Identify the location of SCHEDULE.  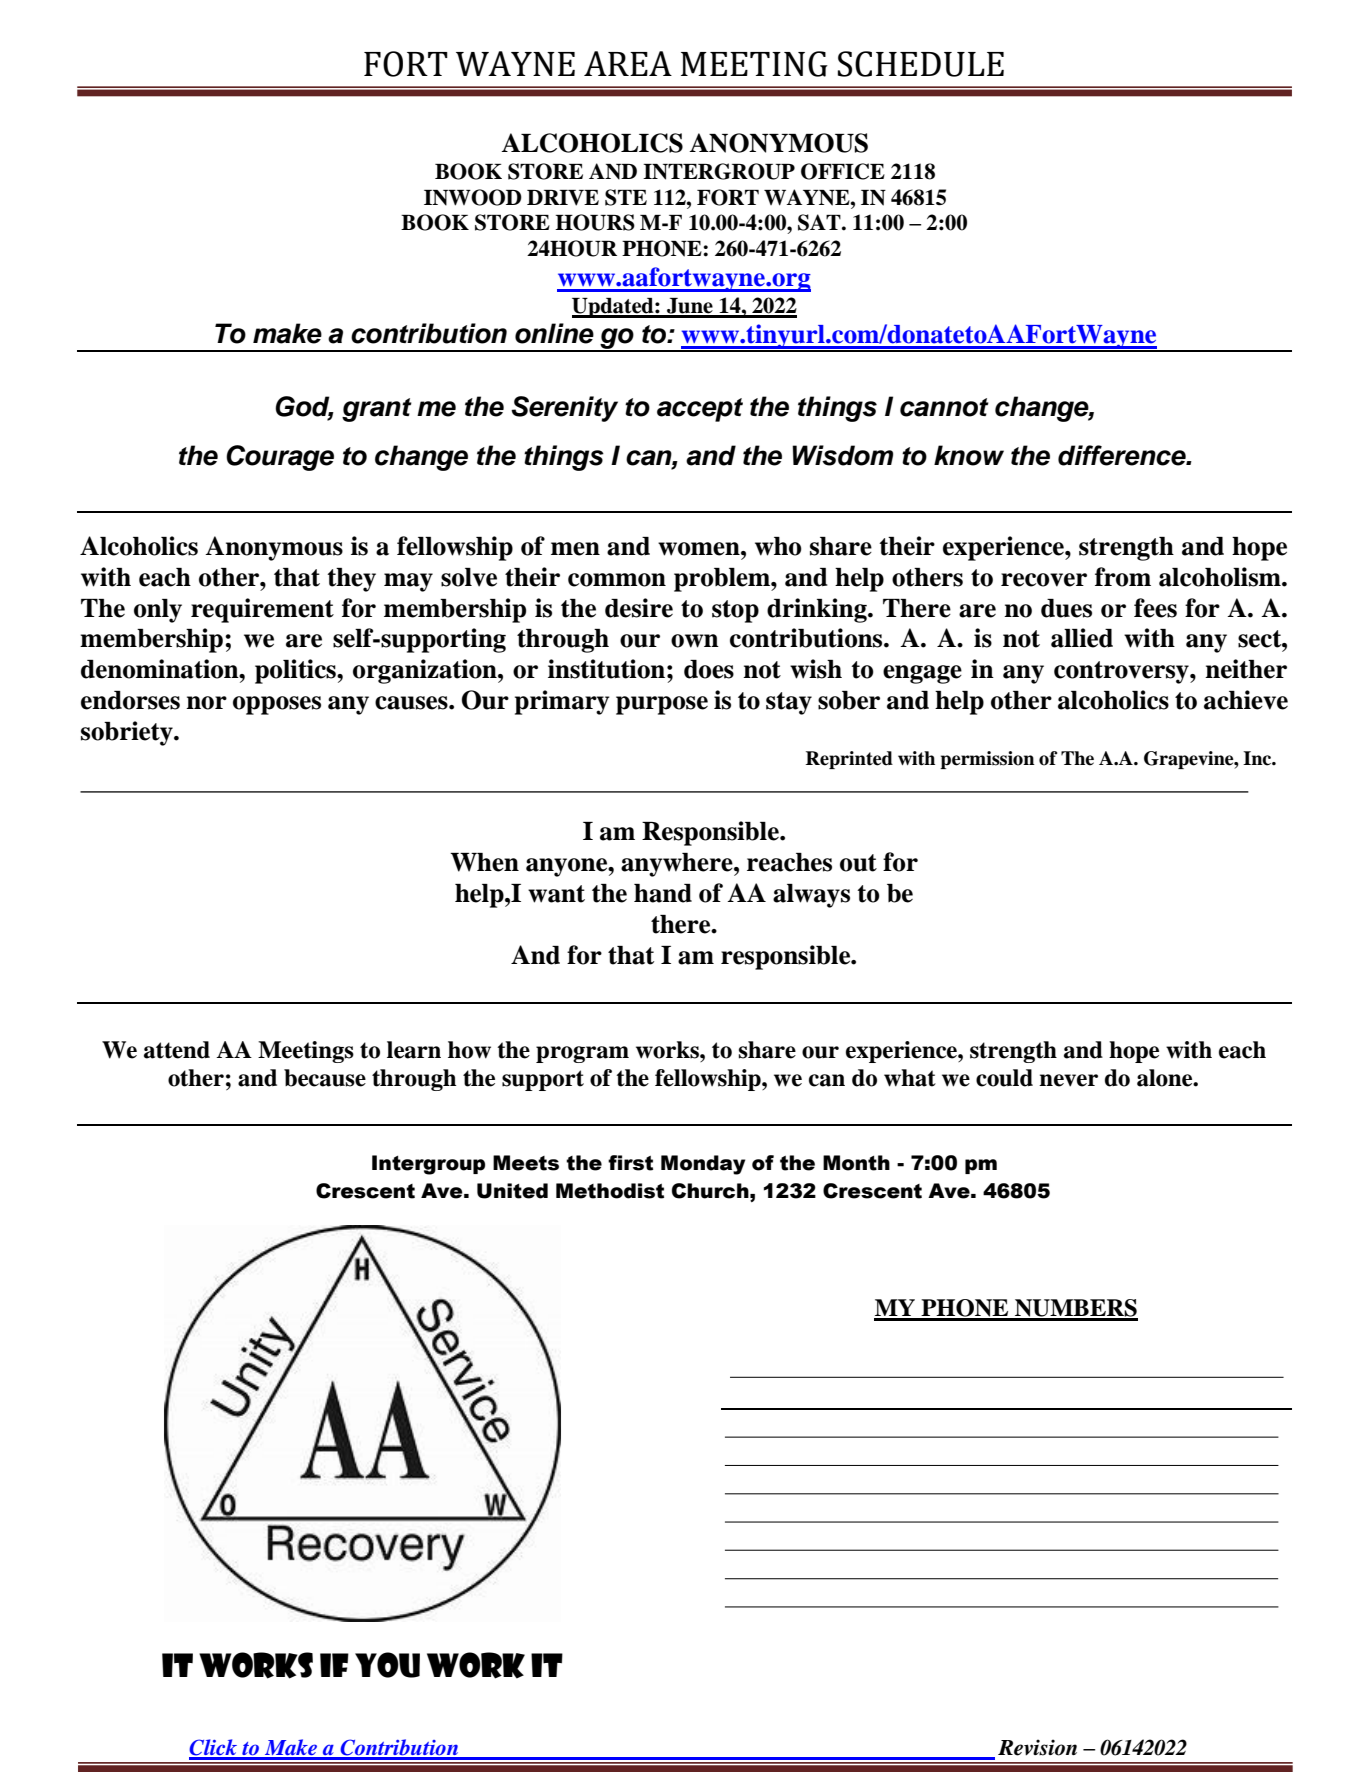
(921, 64).
